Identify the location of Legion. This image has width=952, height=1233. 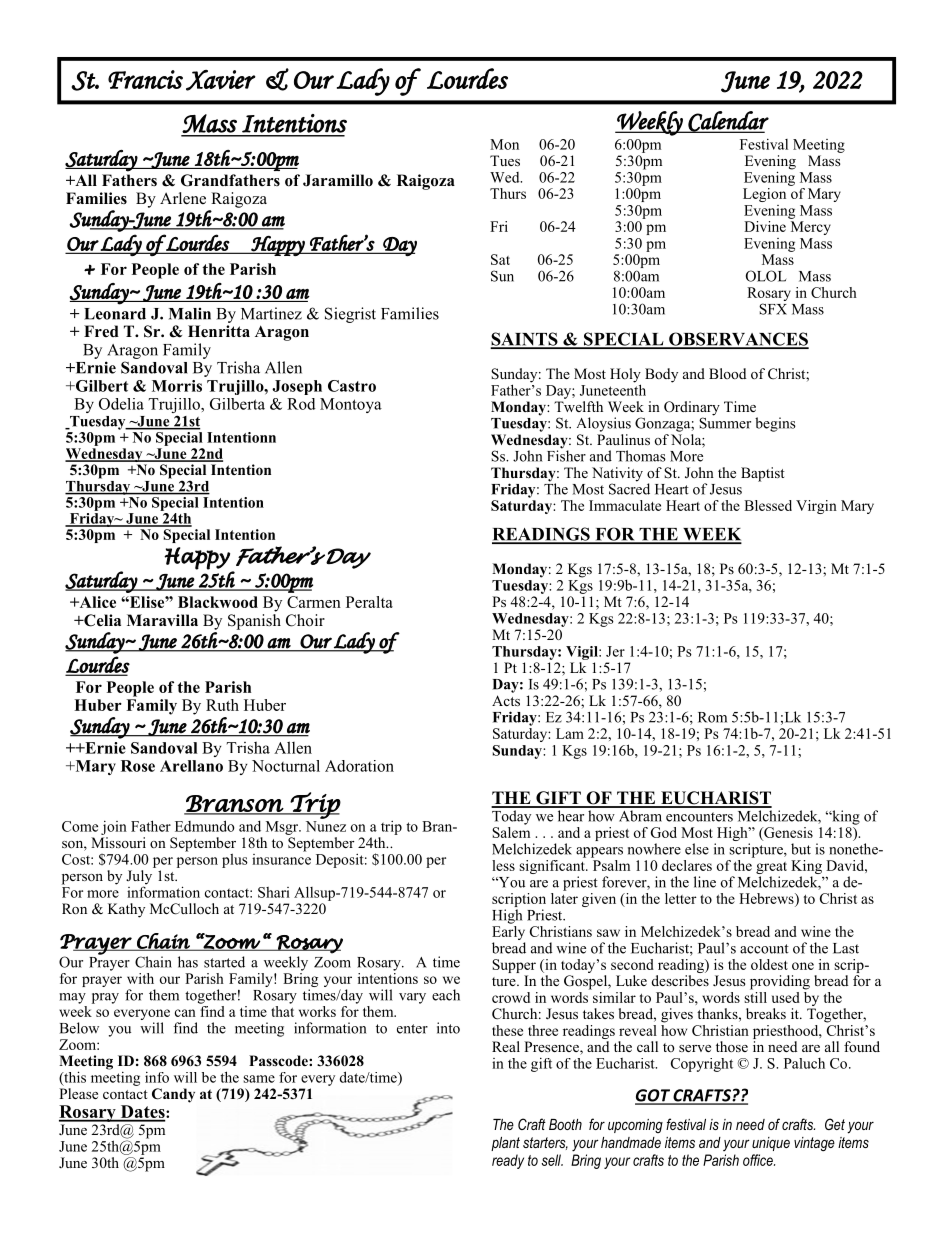
(764, 195).
